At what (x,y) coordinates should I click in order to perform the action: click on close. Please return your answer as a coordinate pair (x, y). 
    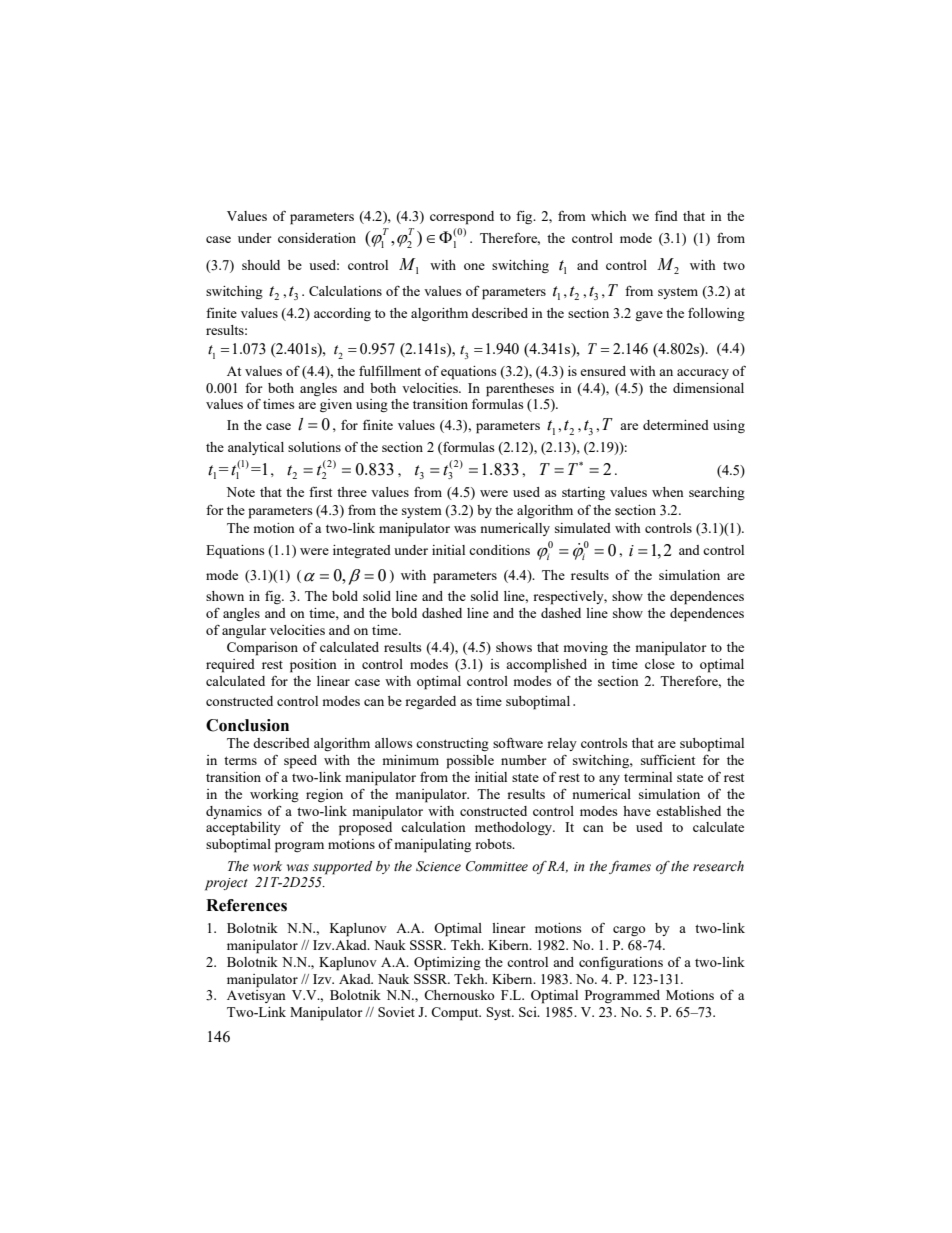
    Looking at the image, I should click on (660, 664).
